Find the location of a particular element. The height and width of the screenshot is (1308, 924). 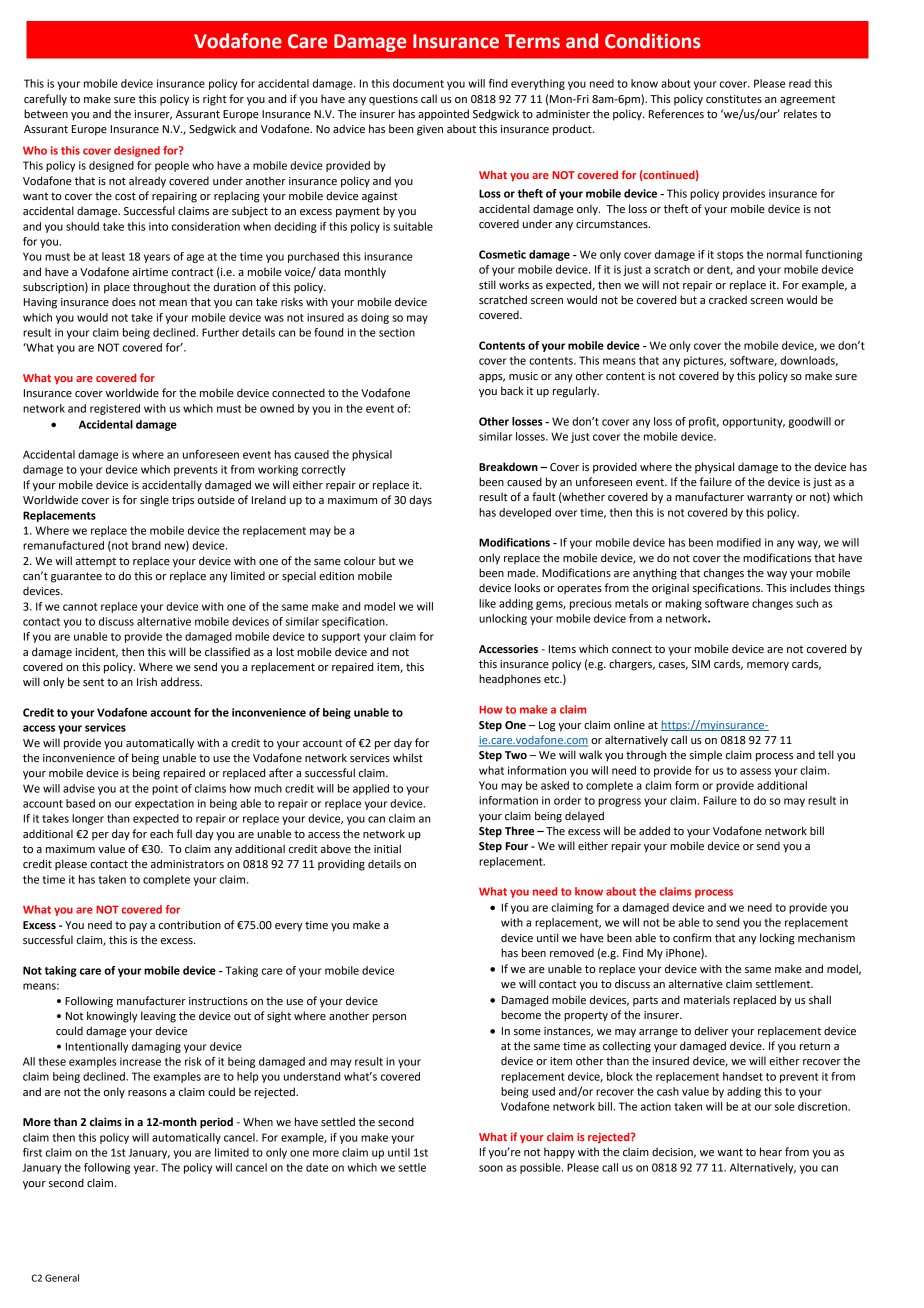

General is located at coordinates (62, 1278).
